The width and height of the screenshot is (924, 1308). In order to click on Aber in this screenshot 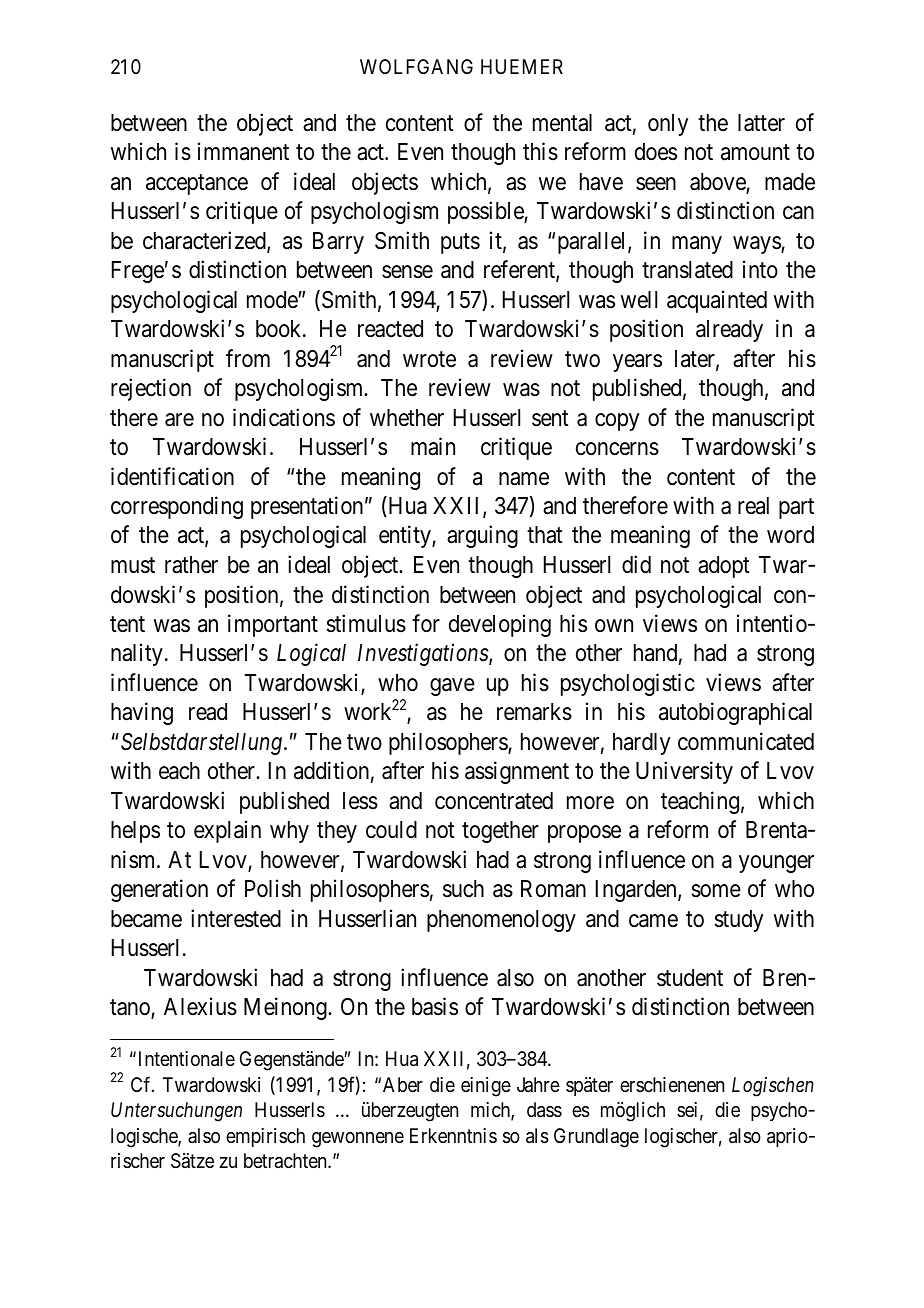, I will do `click(403, 1084)`.
